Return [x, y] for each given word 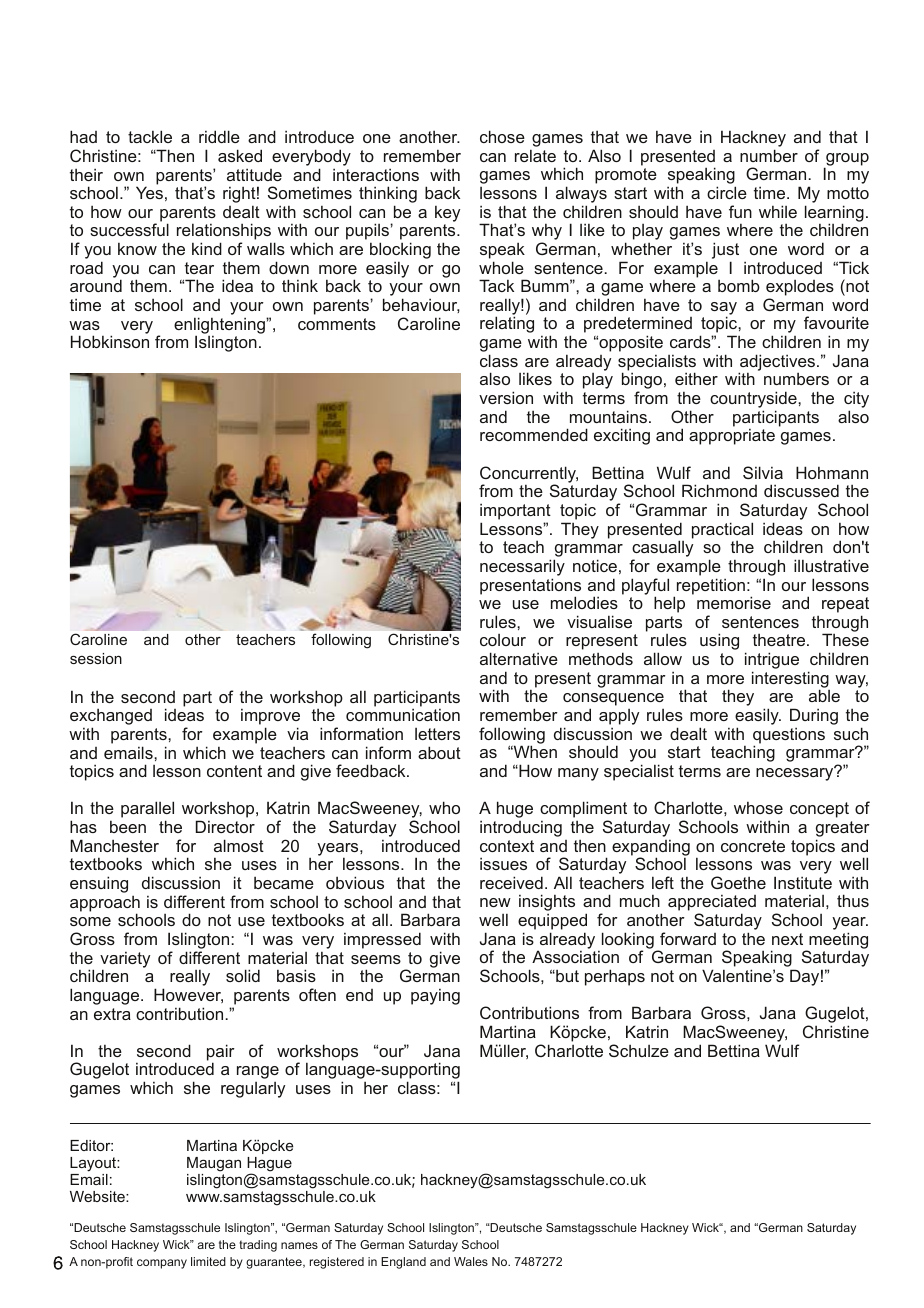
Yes [149, 192]
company [162, 1264]
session [96, 658]
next [787, 939]
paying [435, 997]
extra [112, 1014]
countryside [754, 401]
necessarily [522, 567]
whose [758, 808]
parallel [147, 811]
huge [515, 809]
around [96, 285]
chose [502, 136]
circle [727, 192]
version [506, 397]
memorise [734, 602]
